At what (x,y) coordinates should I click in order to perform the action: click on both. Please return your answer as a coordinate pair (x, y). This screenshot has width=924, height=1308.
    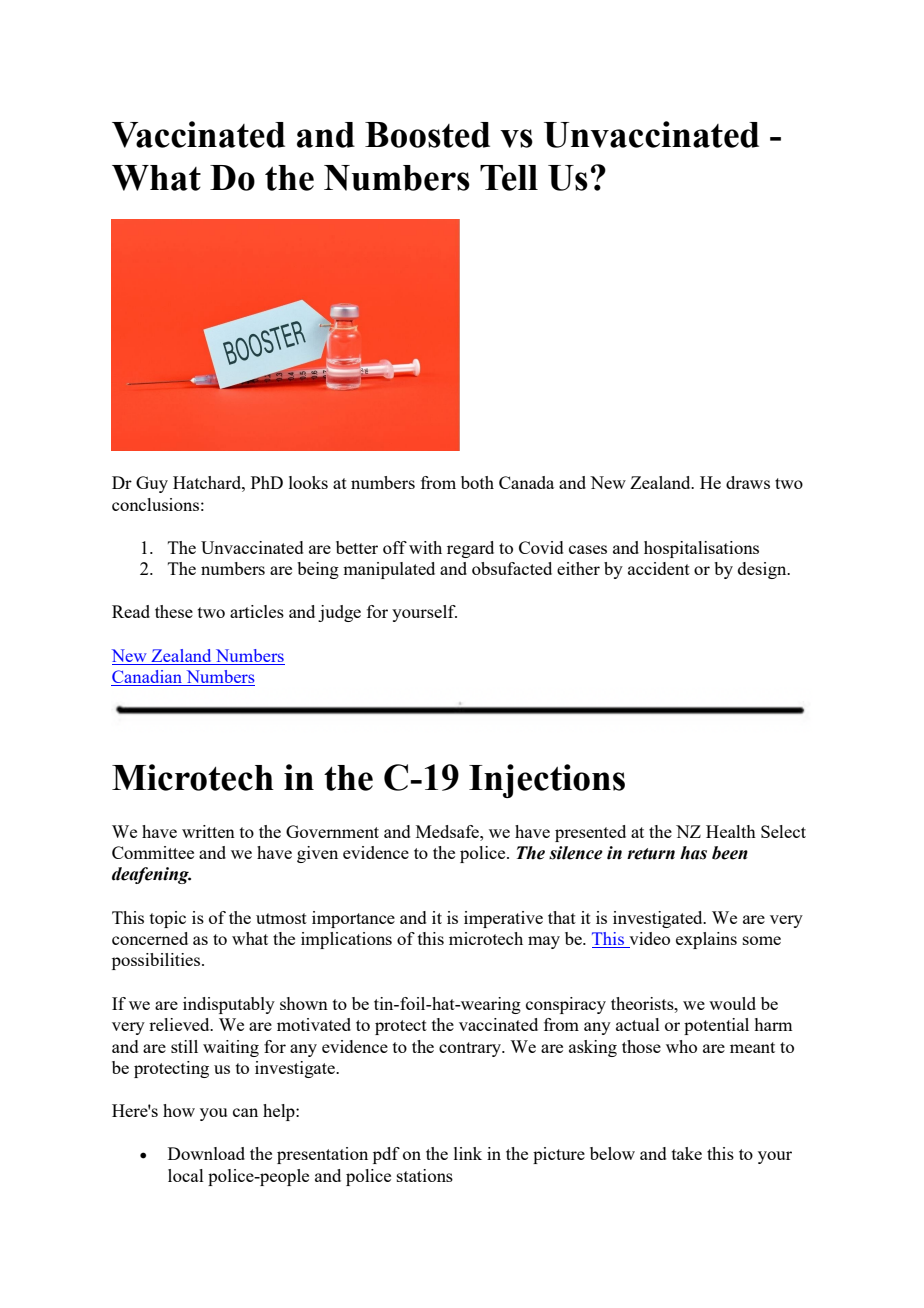
    Looking at the image, I should click on (477, 482).
